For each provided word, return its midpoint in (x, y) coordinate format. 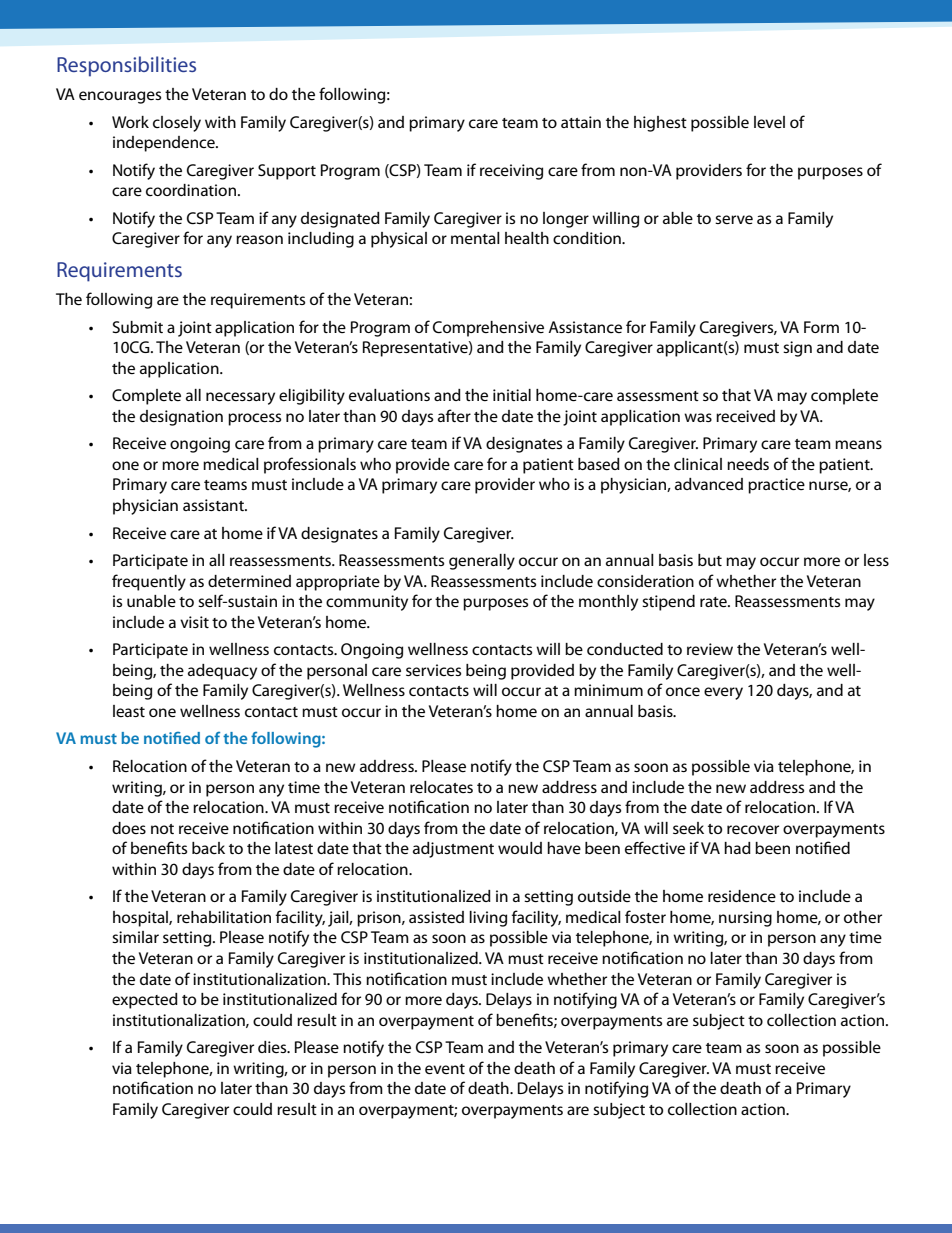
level (769, 122)
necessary (240, 398)
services (433, 670)
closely (177, 124)
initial (512, 395)
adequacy (222, 672)
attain (581, 122)
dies (273, 1047)
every (723, 693)
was (698, 417)
